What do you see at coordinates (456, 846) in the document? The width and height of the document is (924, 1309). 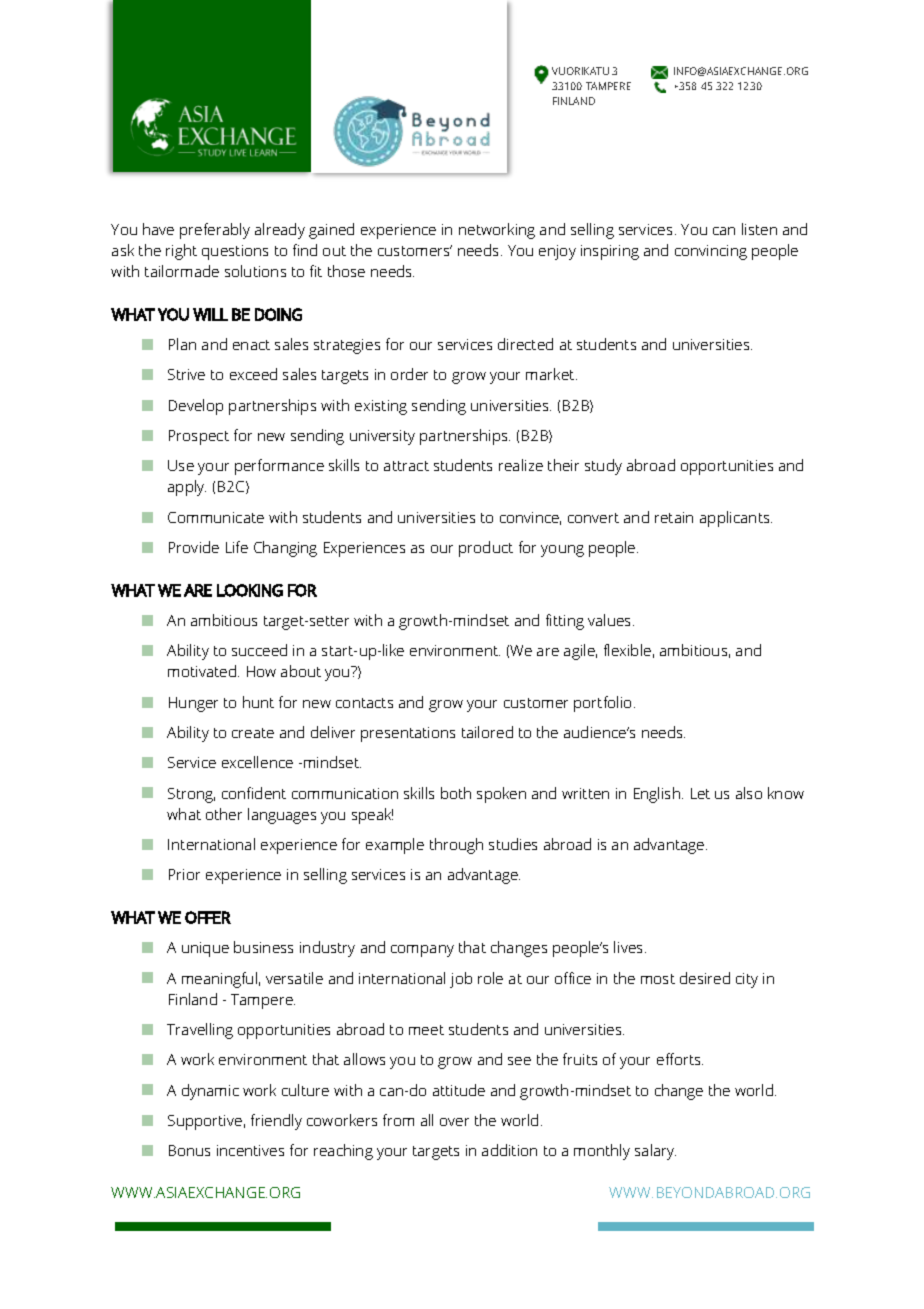 I see `through` at bounding box center [456, 846].
